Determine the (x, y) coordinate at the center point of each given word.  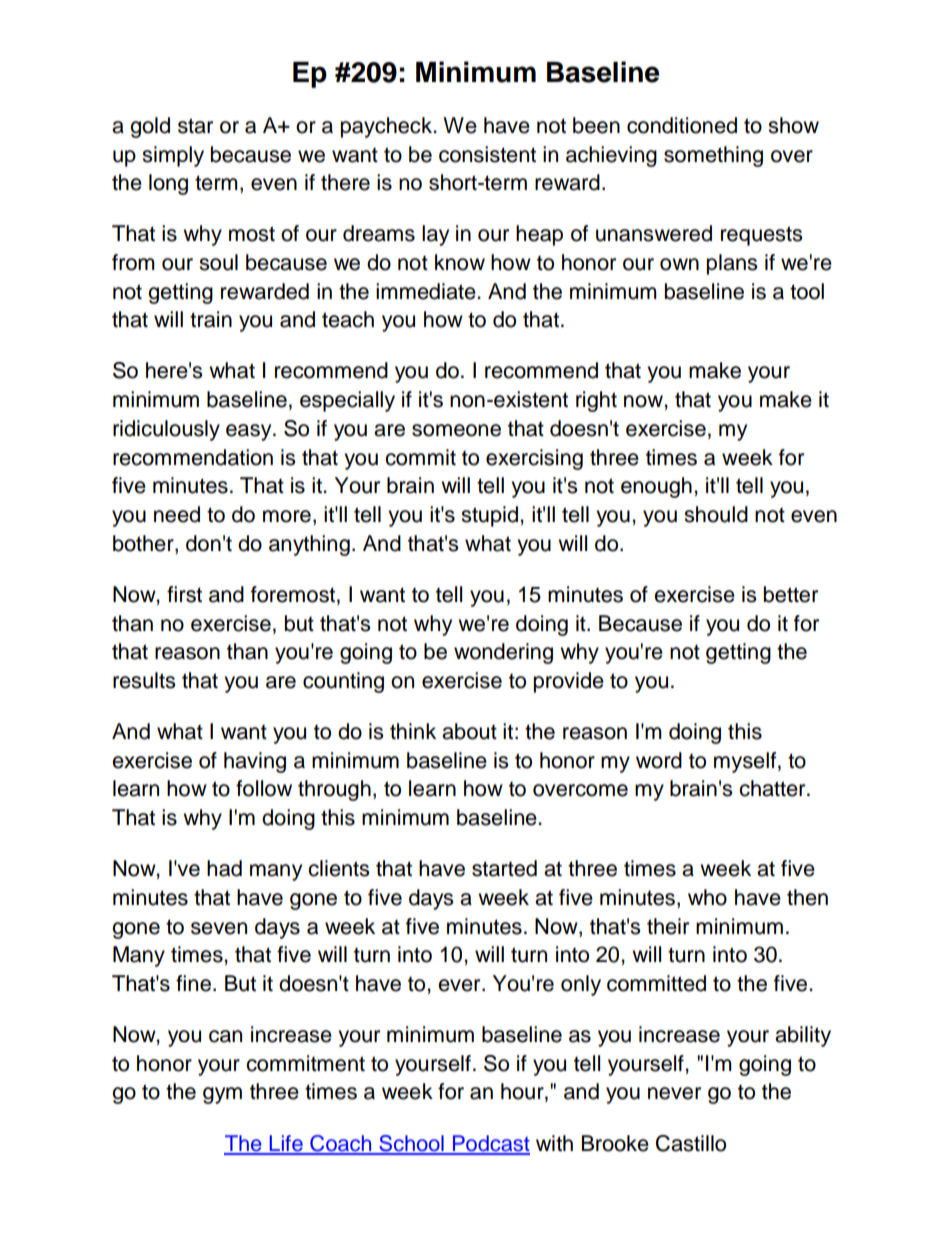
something (713, 156)
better (791, 594)
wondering (503, 653)
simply (173, 156)
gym (222, 1095)
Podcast (490, 1144)
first (184, 594)
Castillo (691, 1143)
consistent (487, 154)
